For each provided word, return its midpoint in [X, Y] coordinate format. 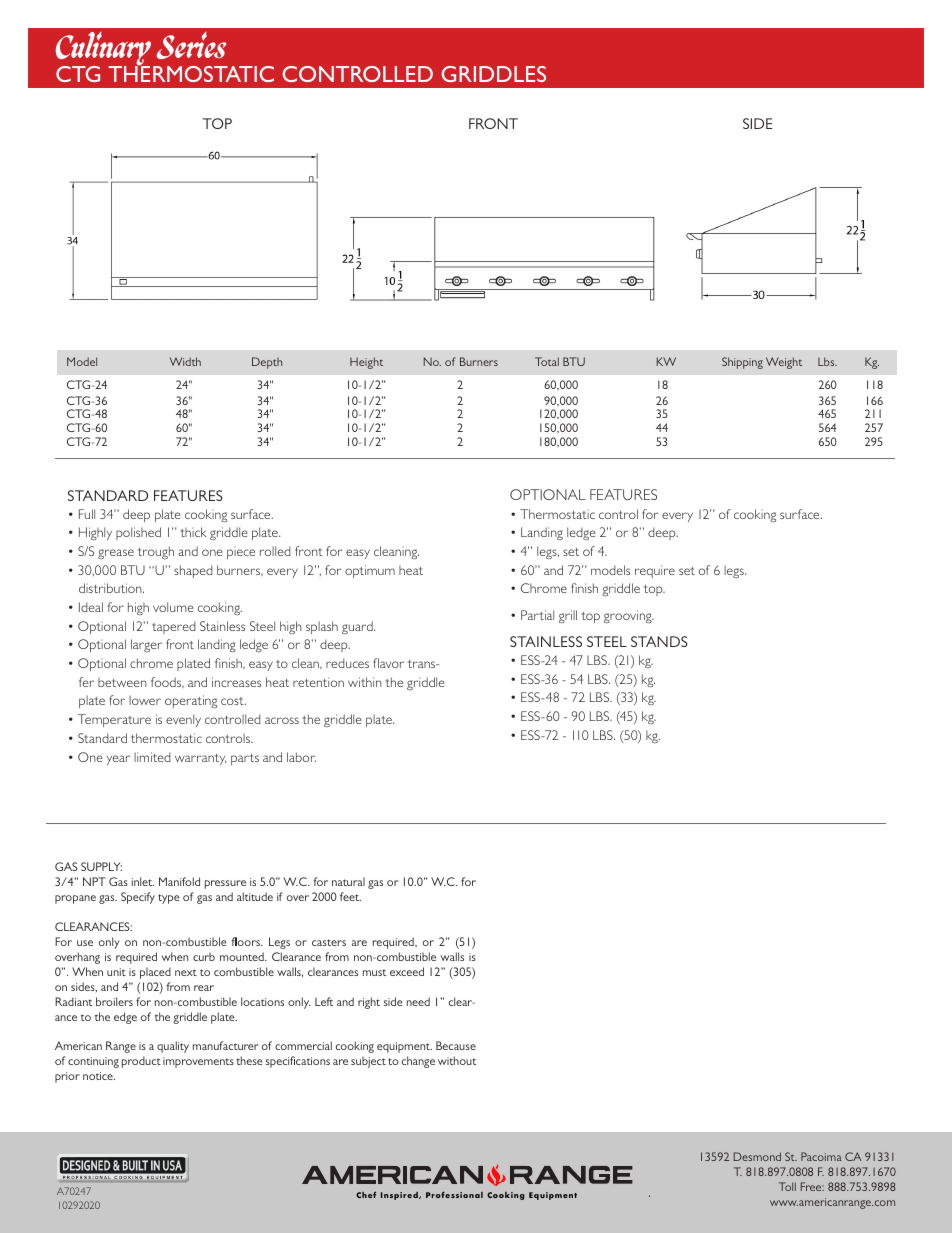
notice [99, 1076]
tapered [174, 627]
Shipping [742, 363]
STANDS [659, 641]
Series [191, 45]
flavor [388, 663]
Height [366, 363]
